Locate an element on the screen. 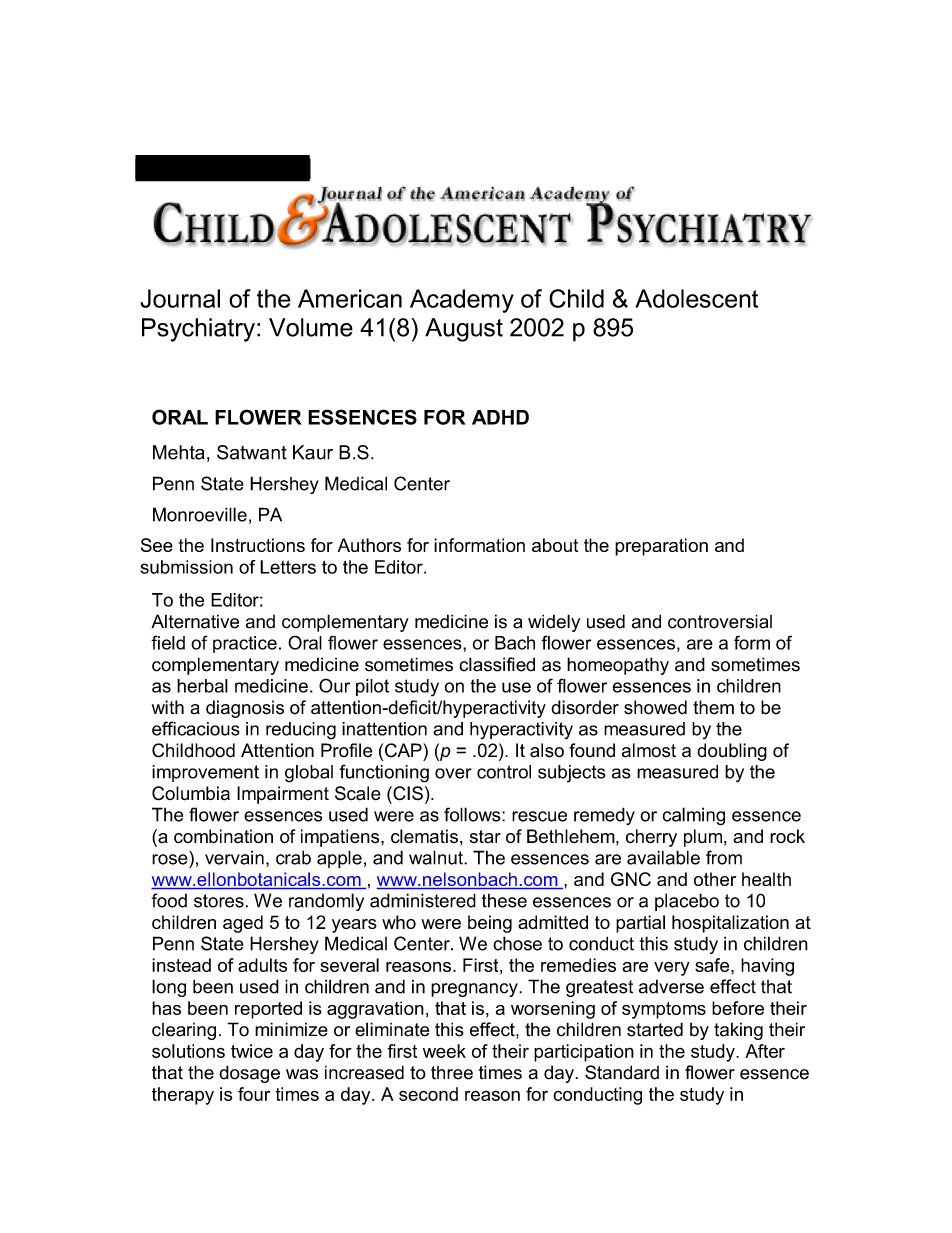 Image resolution: width=952 pixels, height=1233 pixels. combination is located at coordinates (223, 836).
